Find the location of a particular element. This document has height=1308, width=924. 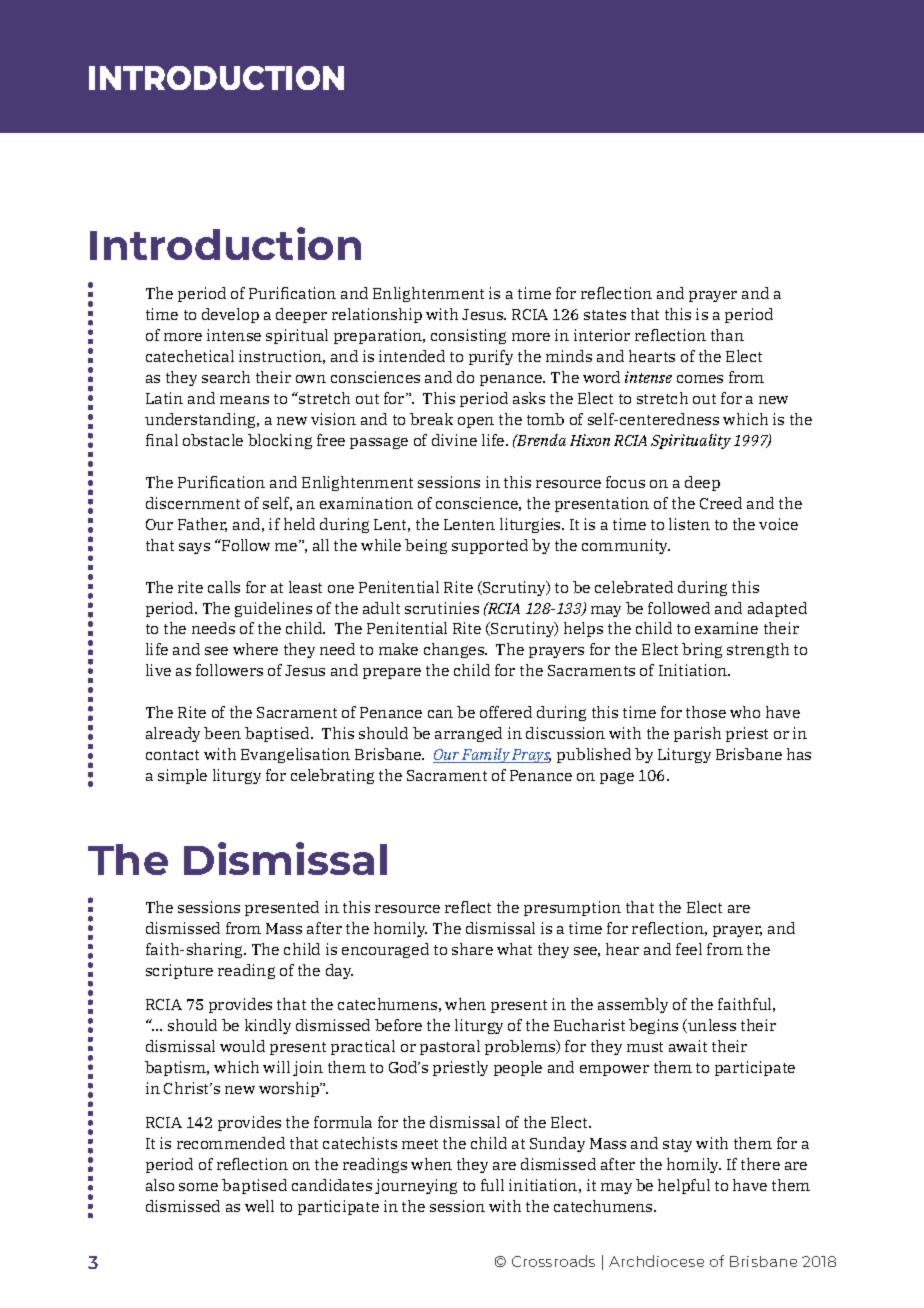

scripture is located at coordinates (179, 971).
